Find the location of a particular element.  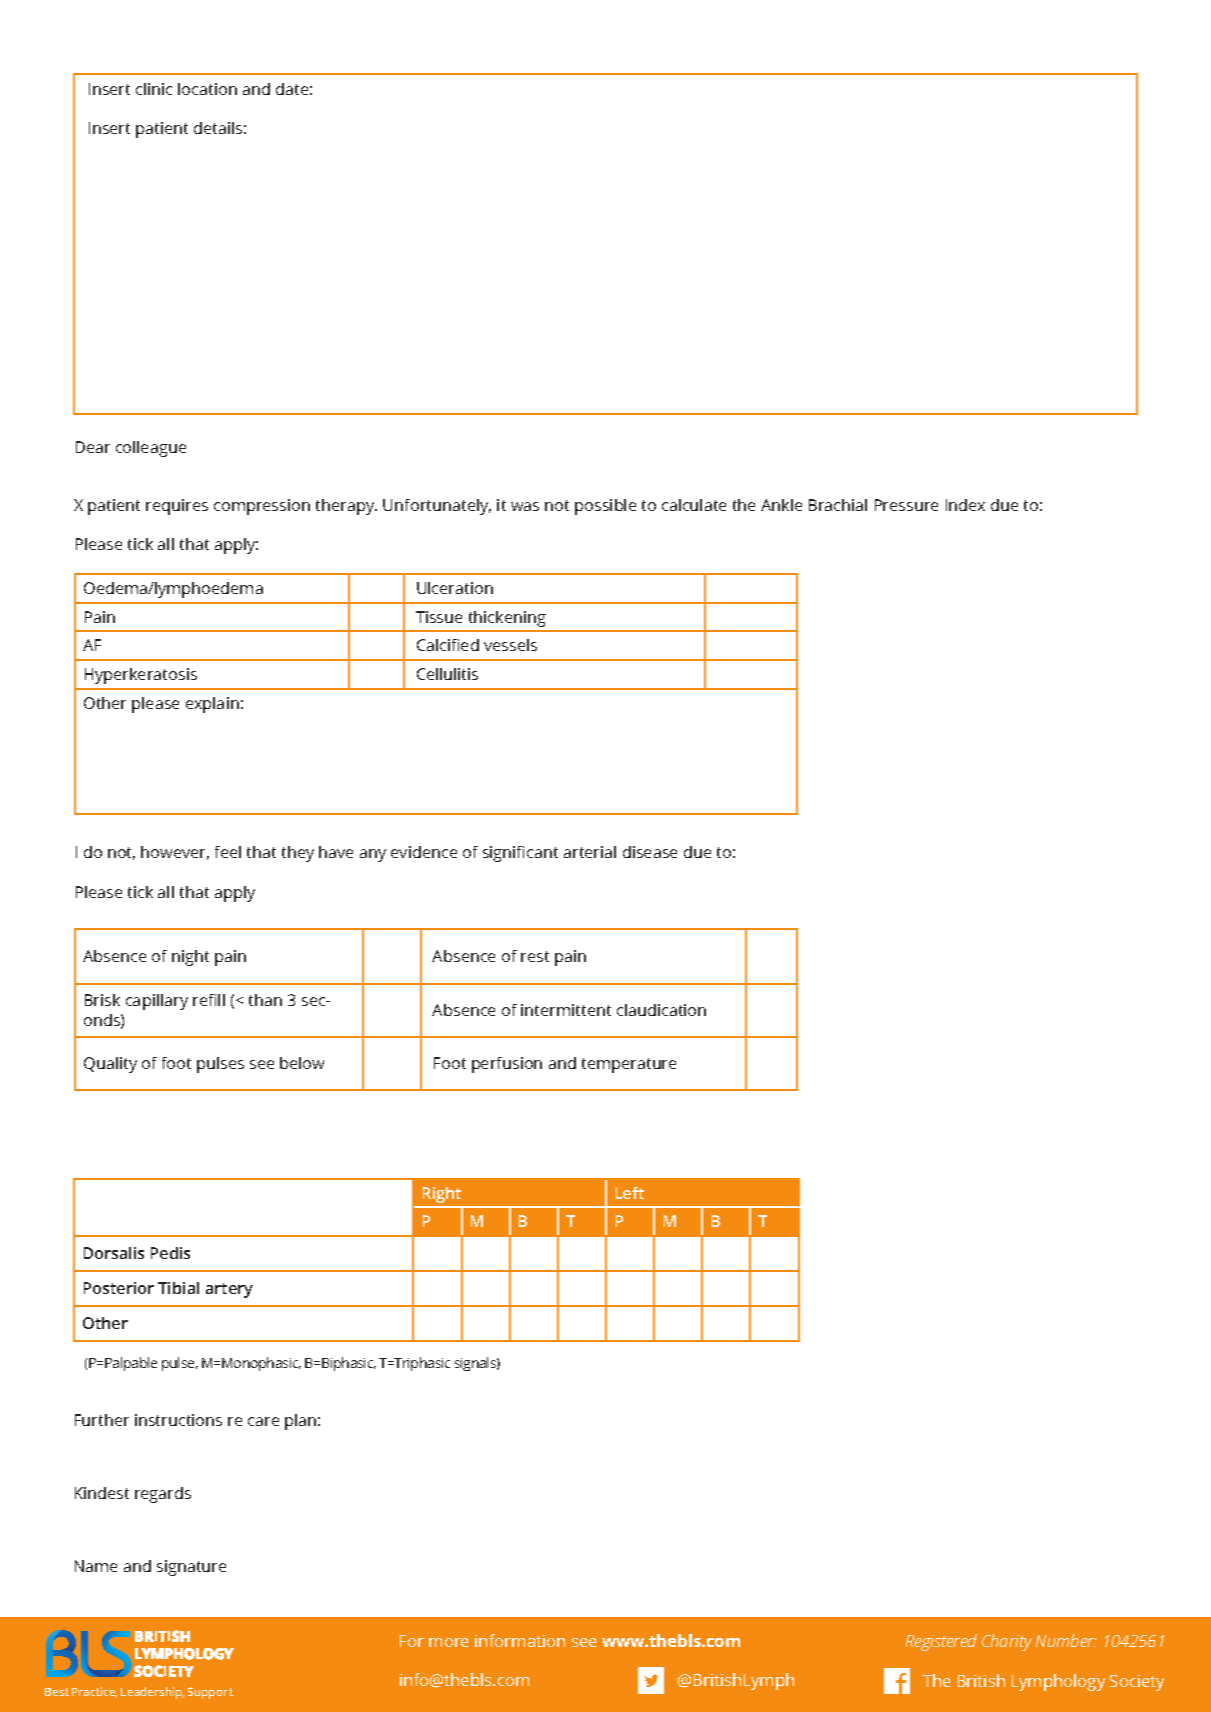

disease is located at coordinates (650, 852).
